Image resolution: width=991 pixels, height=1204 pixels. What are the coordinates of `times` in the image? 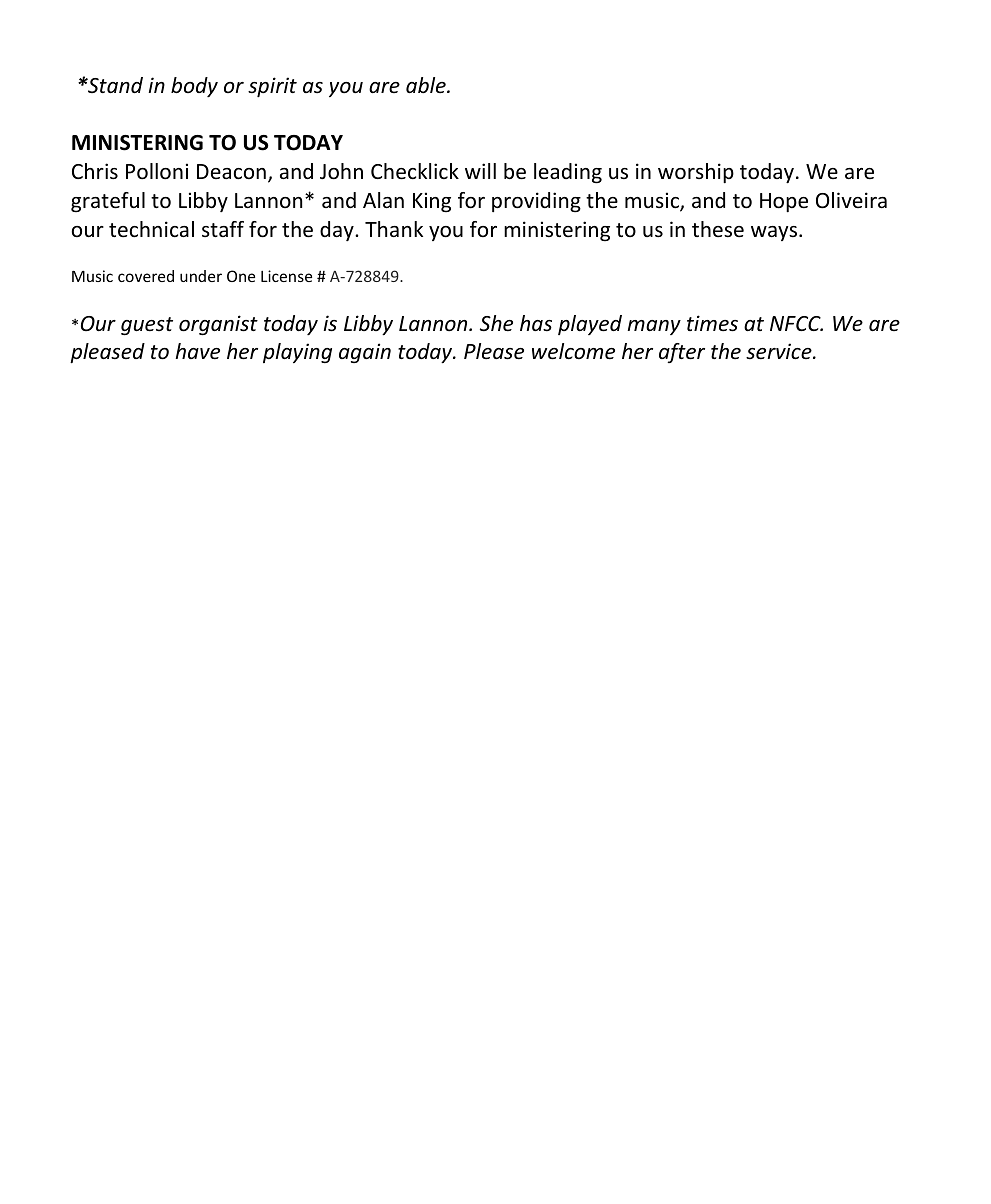 It's located at (712, 323).
